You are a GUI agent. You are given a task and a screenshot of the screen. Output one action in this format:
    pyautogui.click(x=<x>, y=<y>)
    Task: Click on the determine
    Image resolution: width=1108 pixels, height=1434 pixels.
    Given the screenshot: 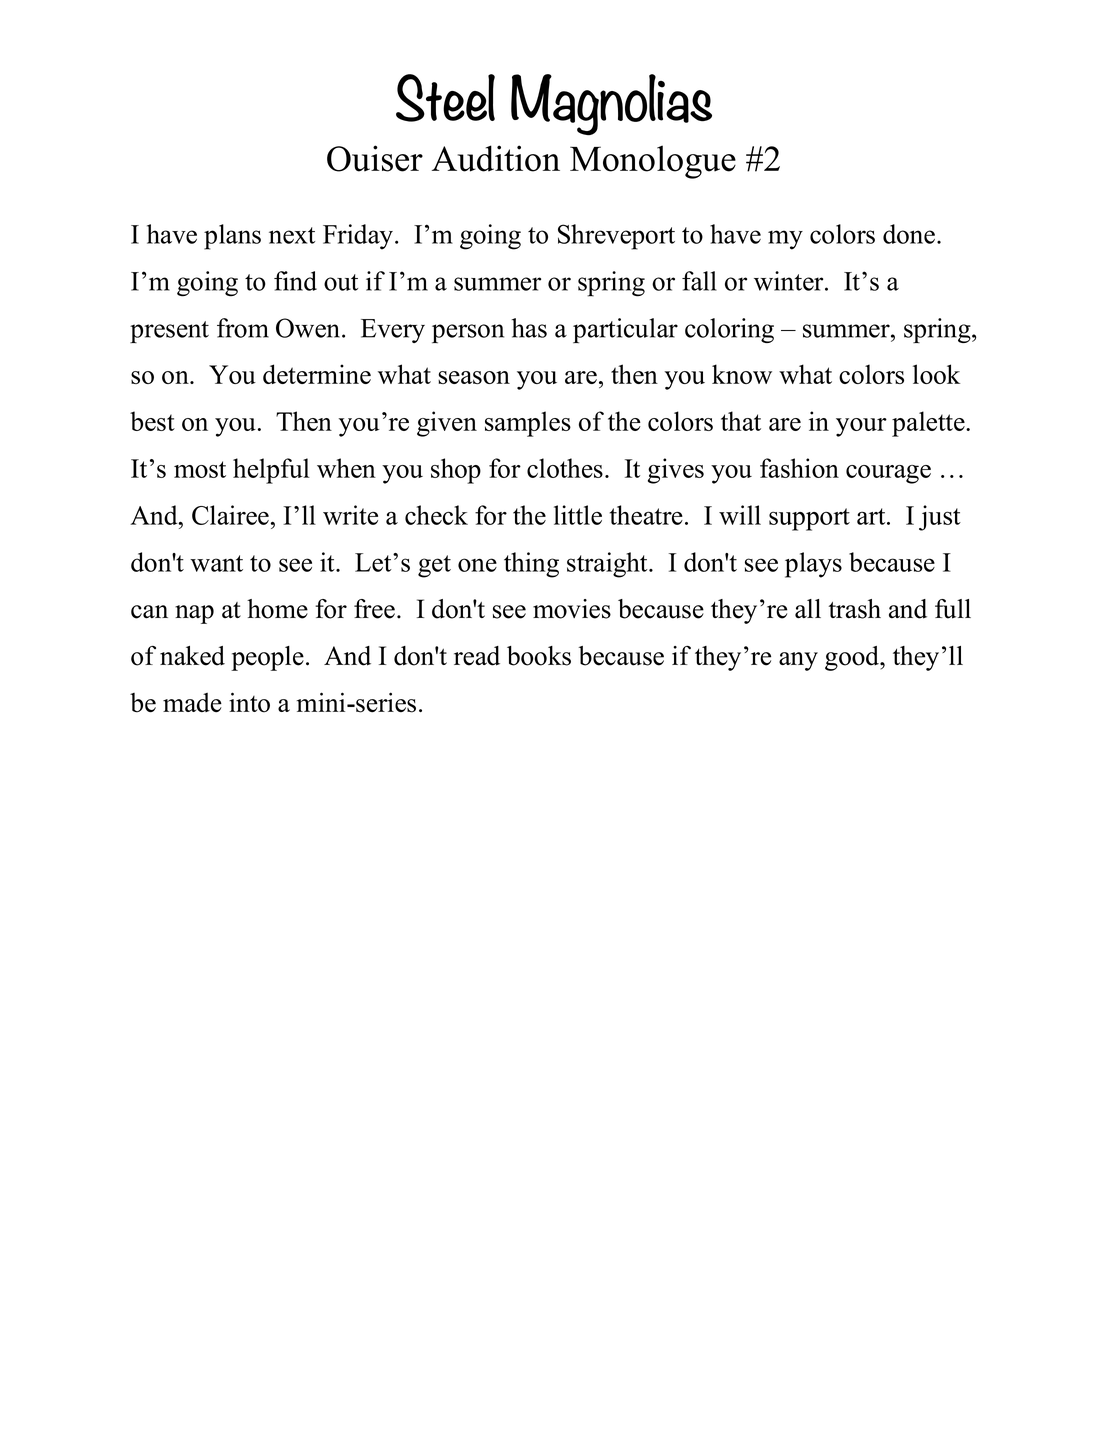 What is the action you would take?
    pyautogui.click(x=317, y=374)
